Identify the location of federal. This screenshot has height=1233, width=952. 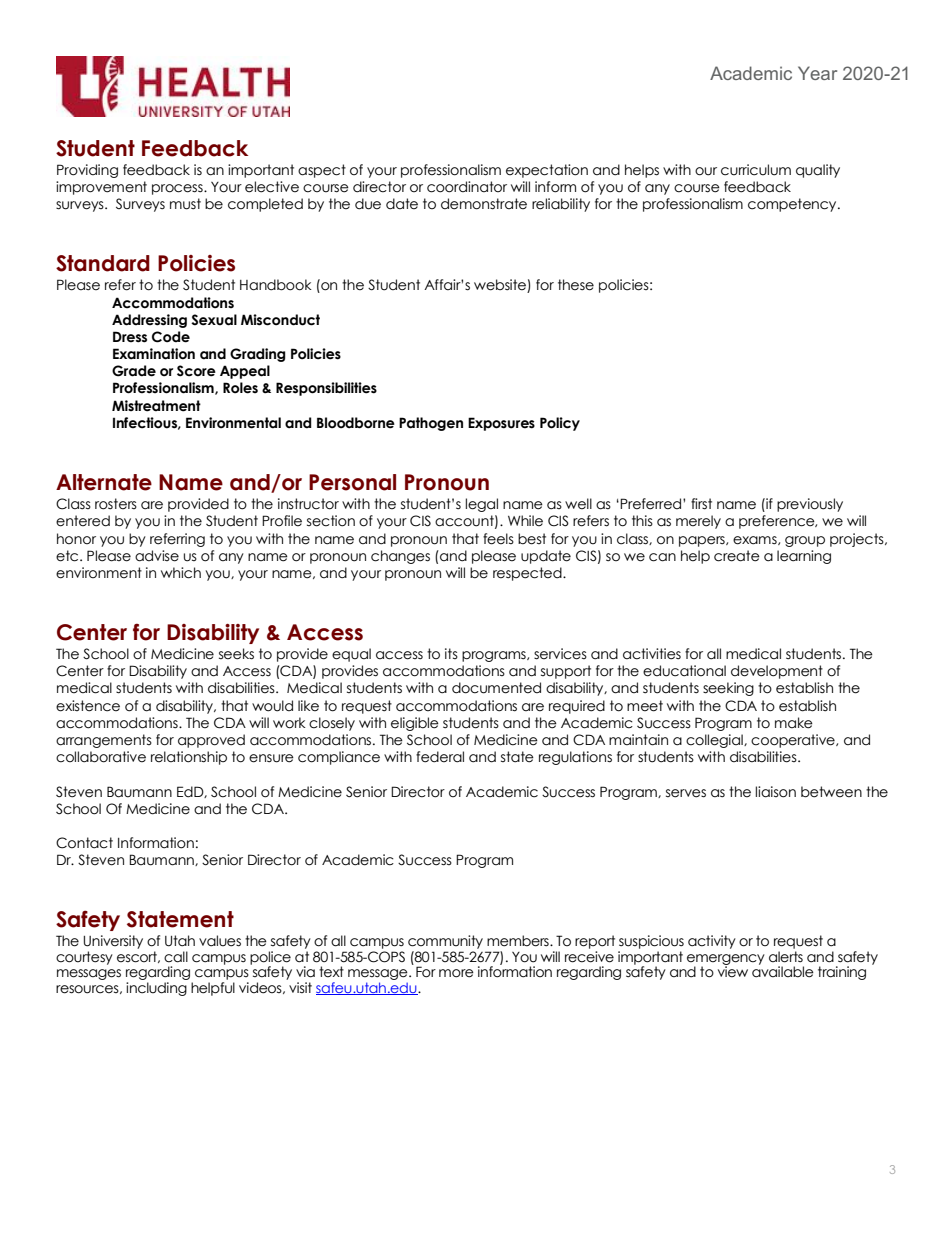
(440, 757).
